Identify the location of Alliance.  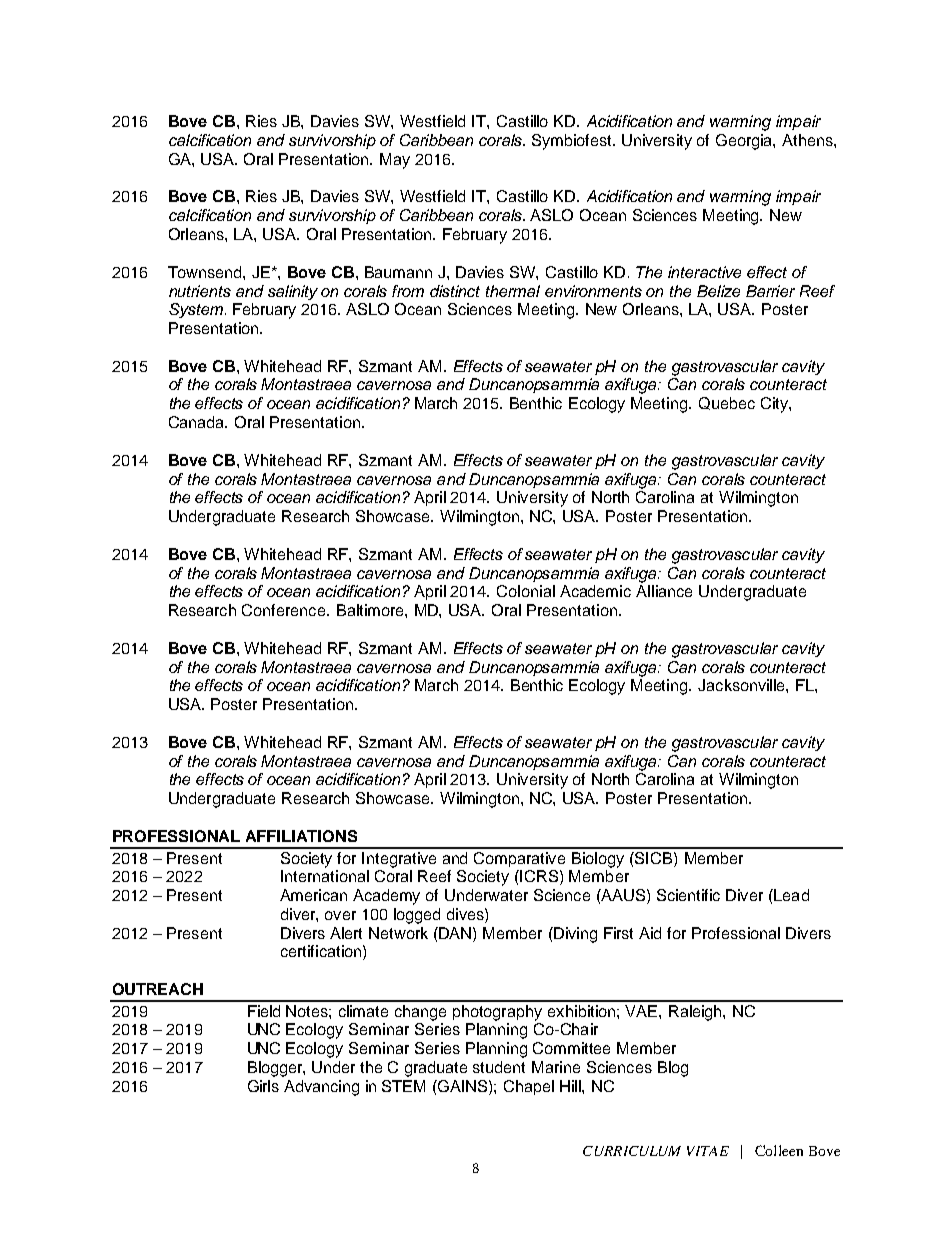
(664, 591).
